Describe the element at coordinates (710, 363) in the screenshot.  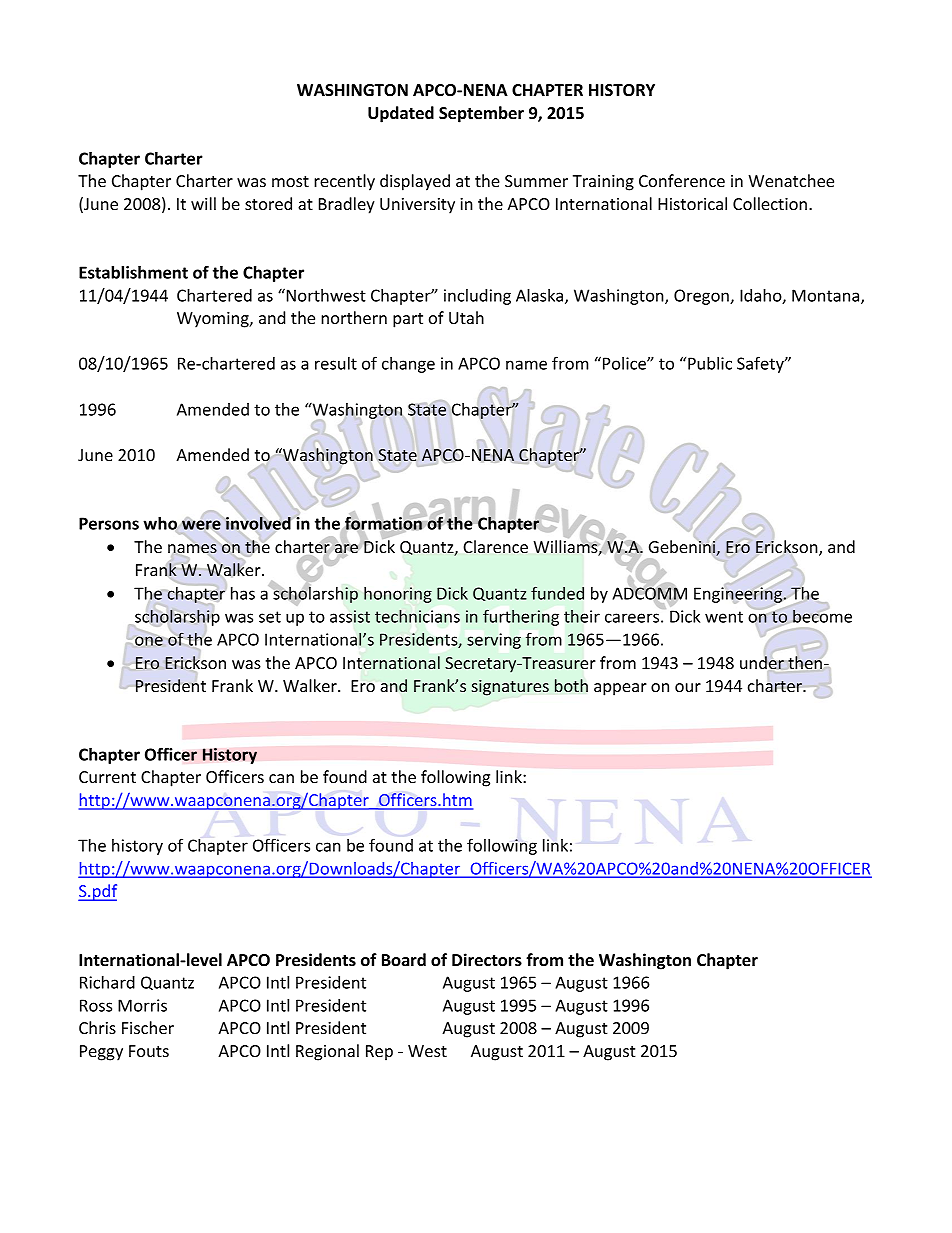
I see `Public` at that location.
